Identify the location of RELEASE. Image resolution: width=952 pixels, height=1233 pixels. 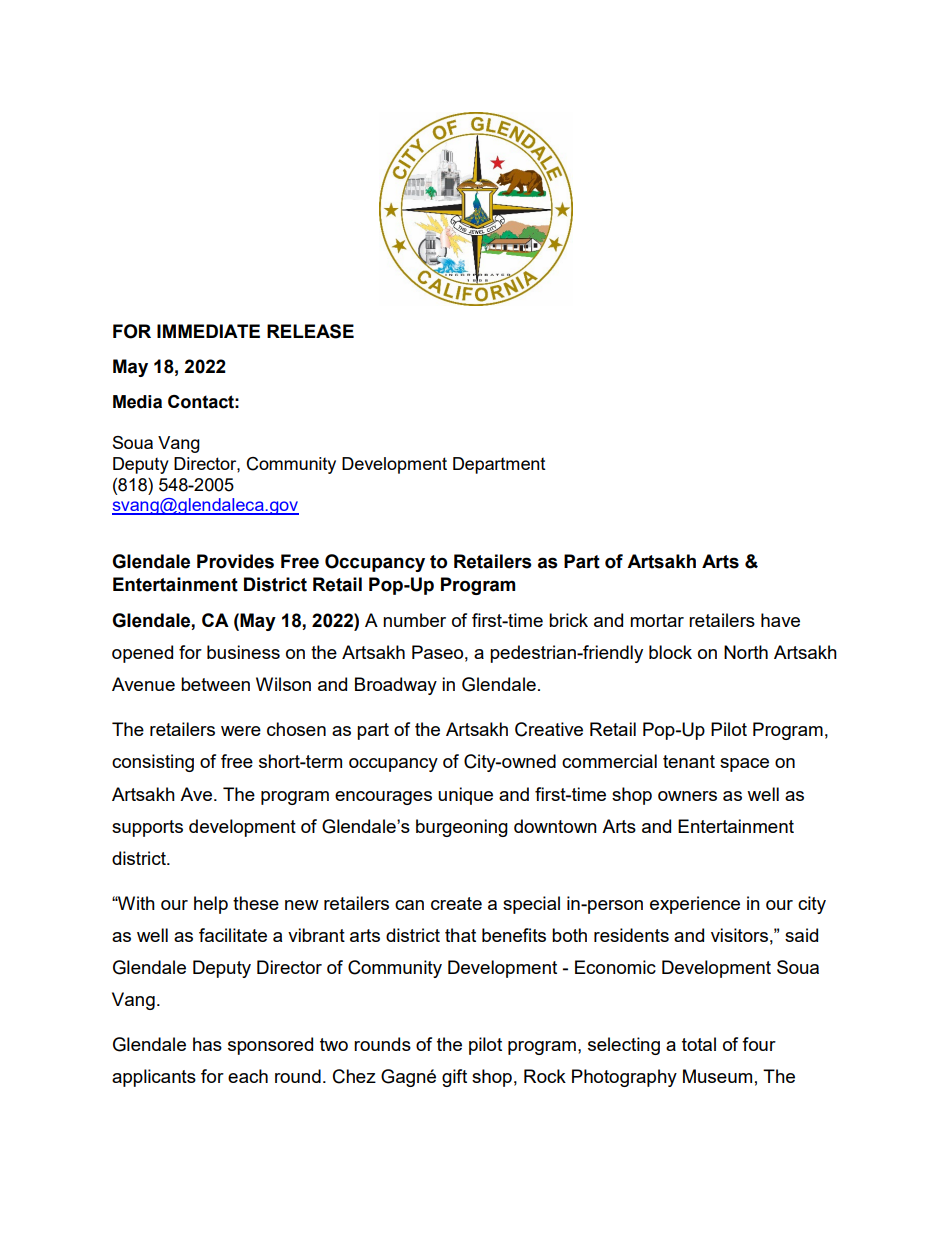
(310, 331).
